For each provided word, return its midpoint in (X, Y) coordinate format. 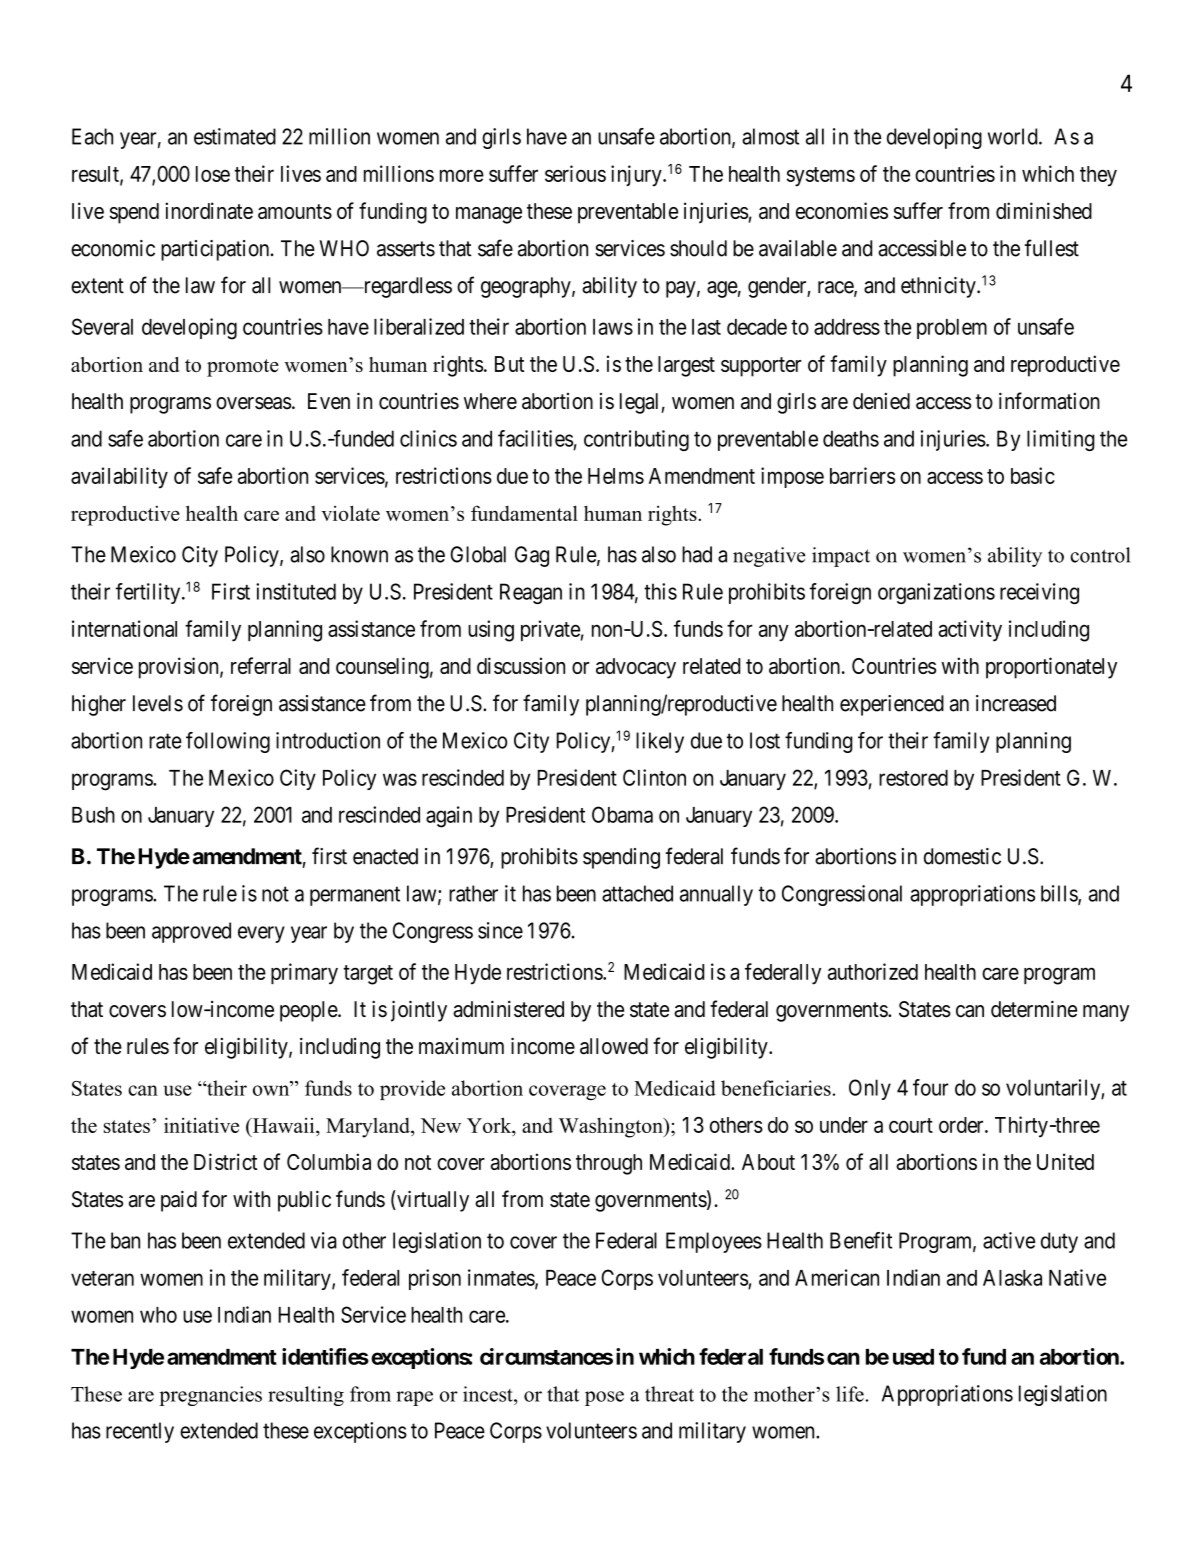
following (228, 742)
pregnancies (210, 1396)
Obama (622, 814)
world (1014, 136)
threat (669, 1394)
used (913, 1357)
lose (213, 174)
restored (913, 778)
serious (575, 173)
